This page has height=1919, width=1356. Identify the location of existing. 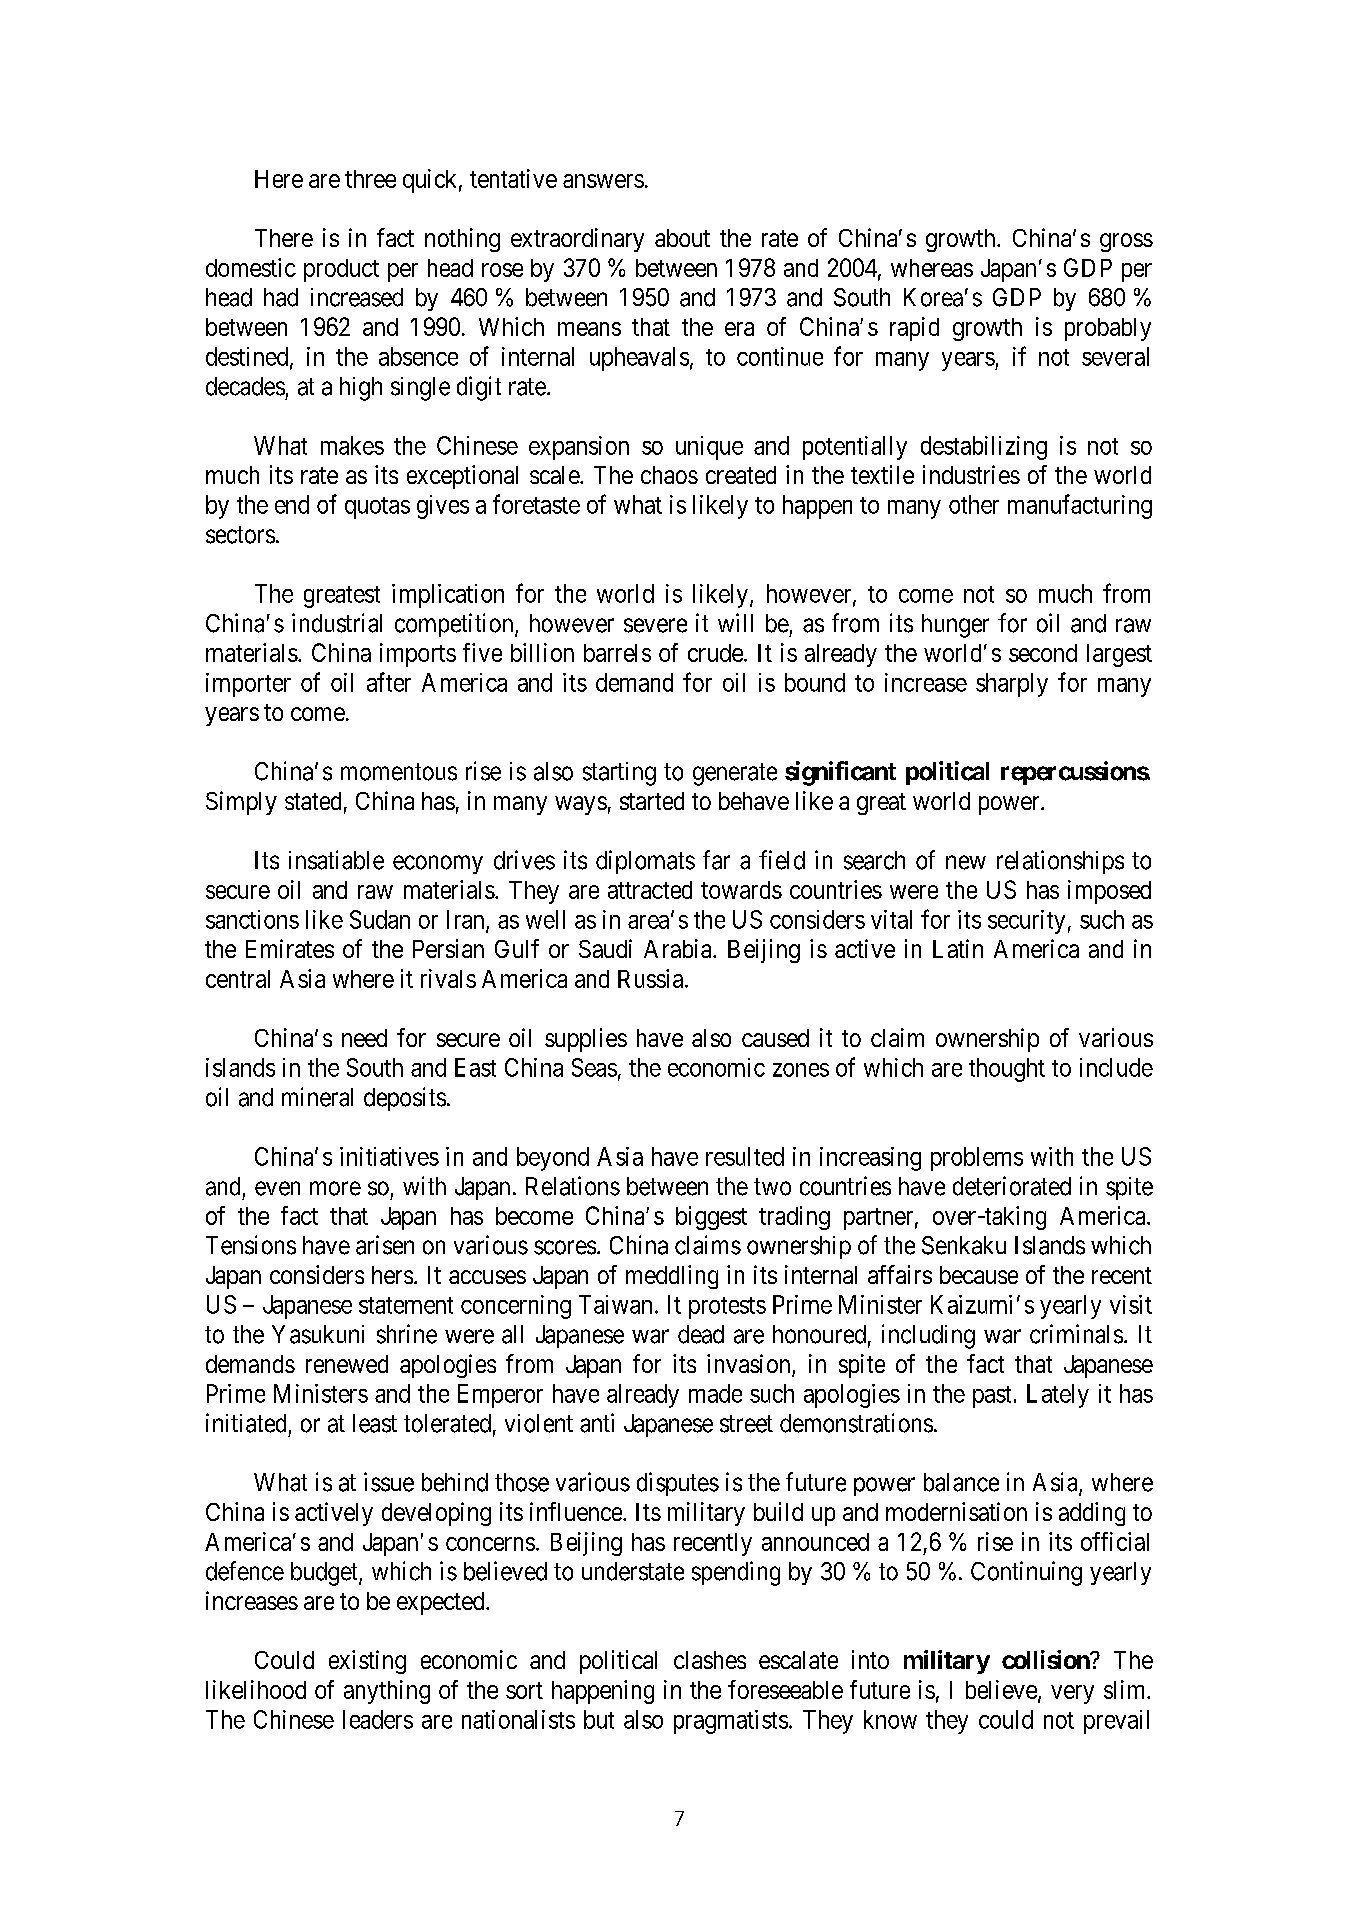
(367, 1662).
